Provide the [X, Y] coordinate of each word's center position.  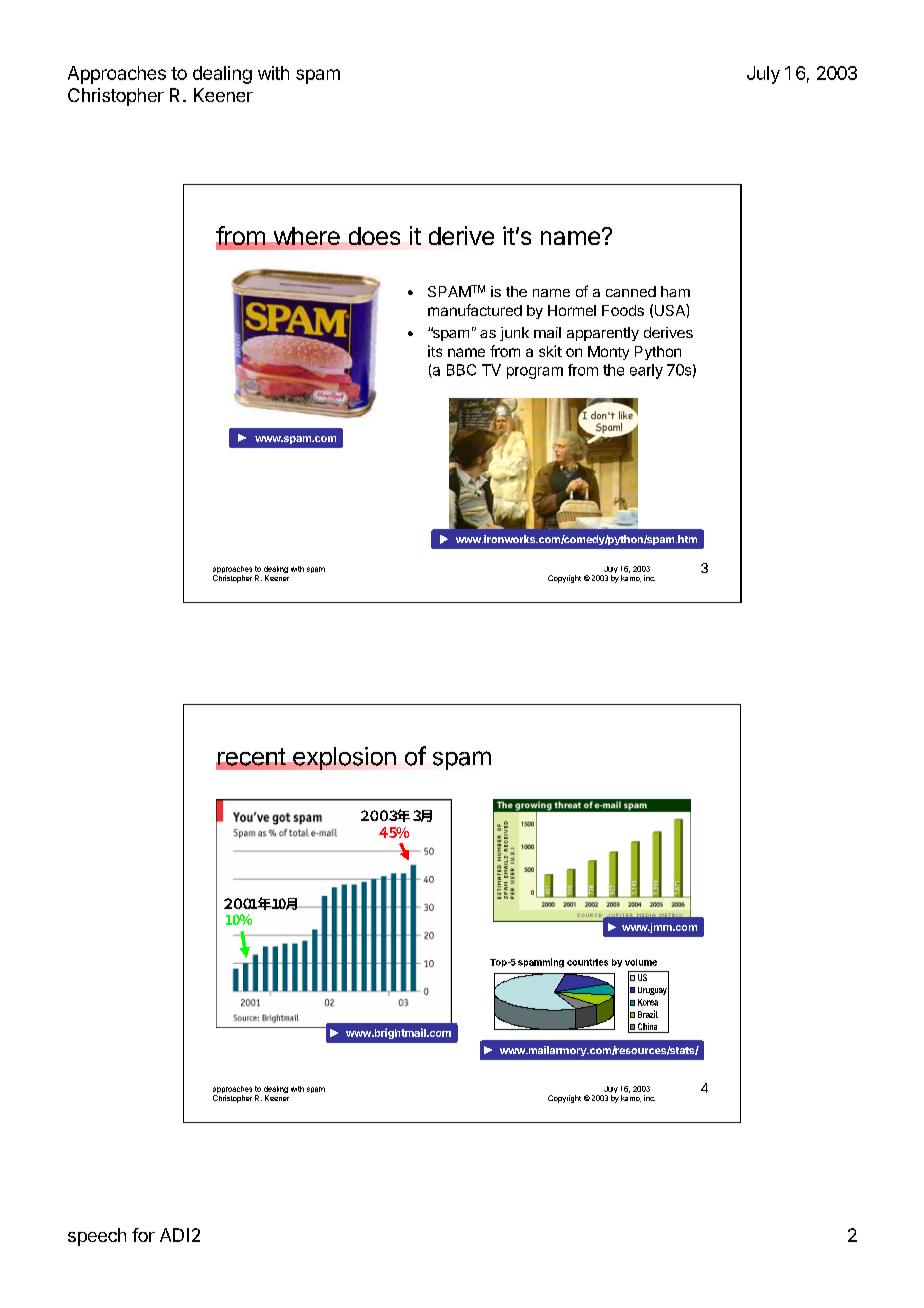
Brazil [648, 1014]
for [143, 1235]
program [535, 373]
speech [97, 1237]
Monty [608, 353]
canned [631, 291]
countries [587, 962]
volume [641, 962]
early [646, 371]
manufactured [475, 310]
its [435, 351]
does [374, 236]
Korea [648, 1002]
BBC [461, 370]
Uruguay [653, 991]
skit [550, 351]
